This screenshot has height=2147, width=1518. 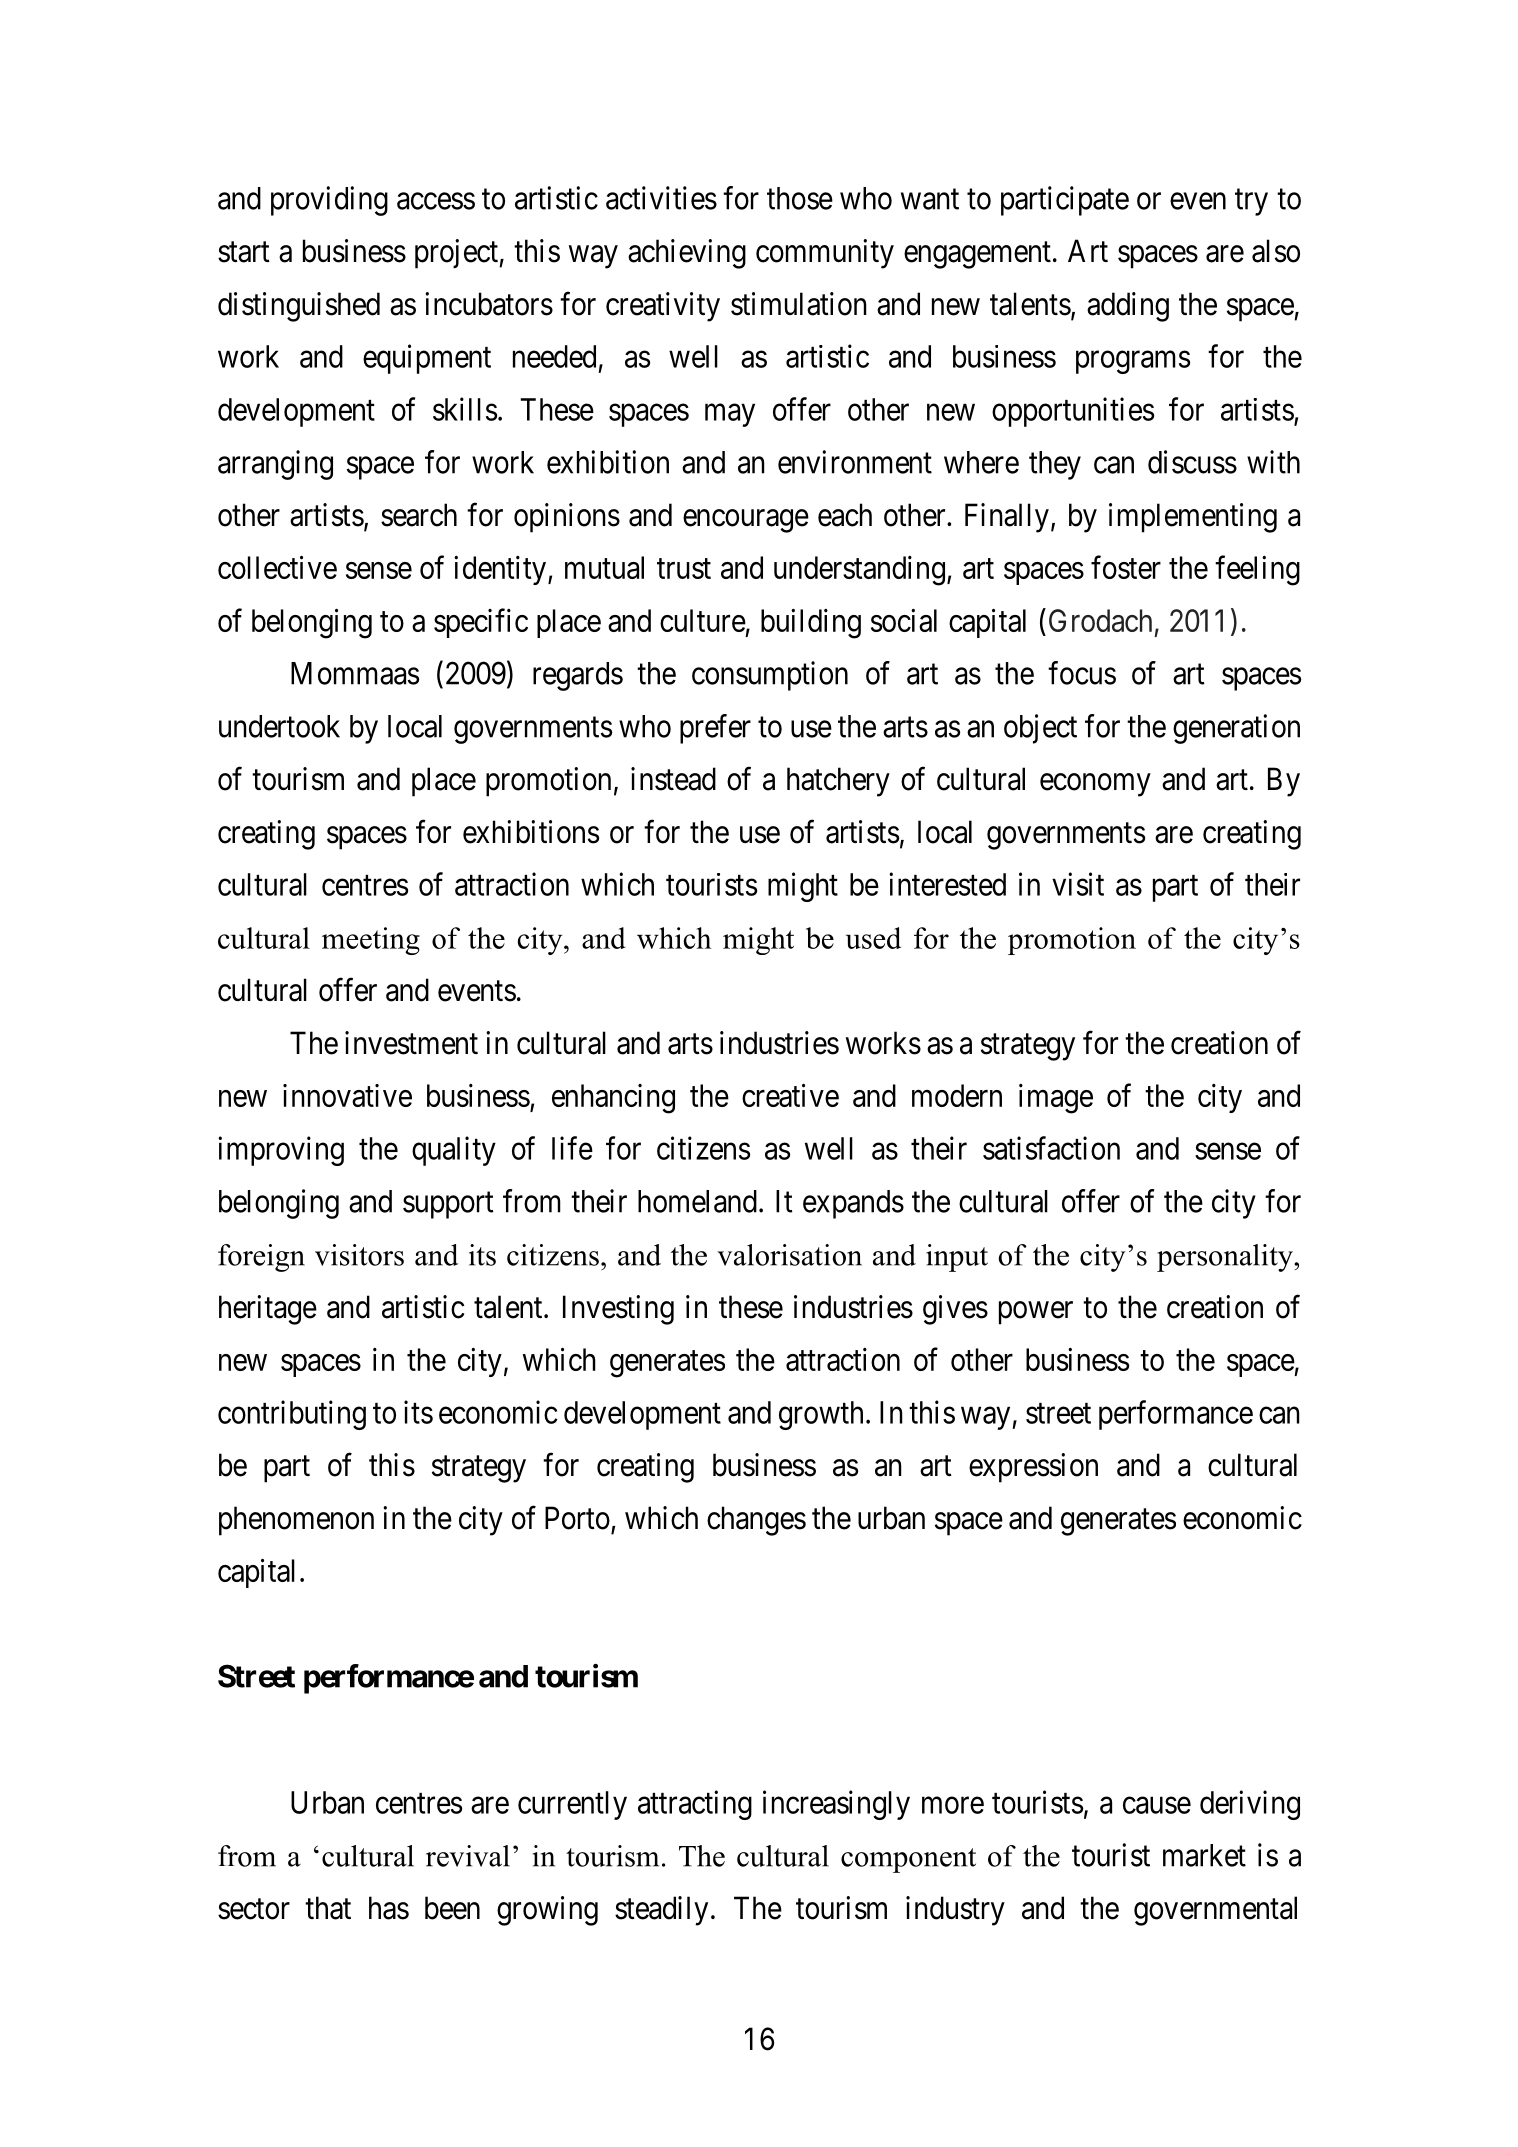 What do you see at coordinates (1128, 307) in the screenshot?
I see `adding` at bounding box center [1128, 307].
